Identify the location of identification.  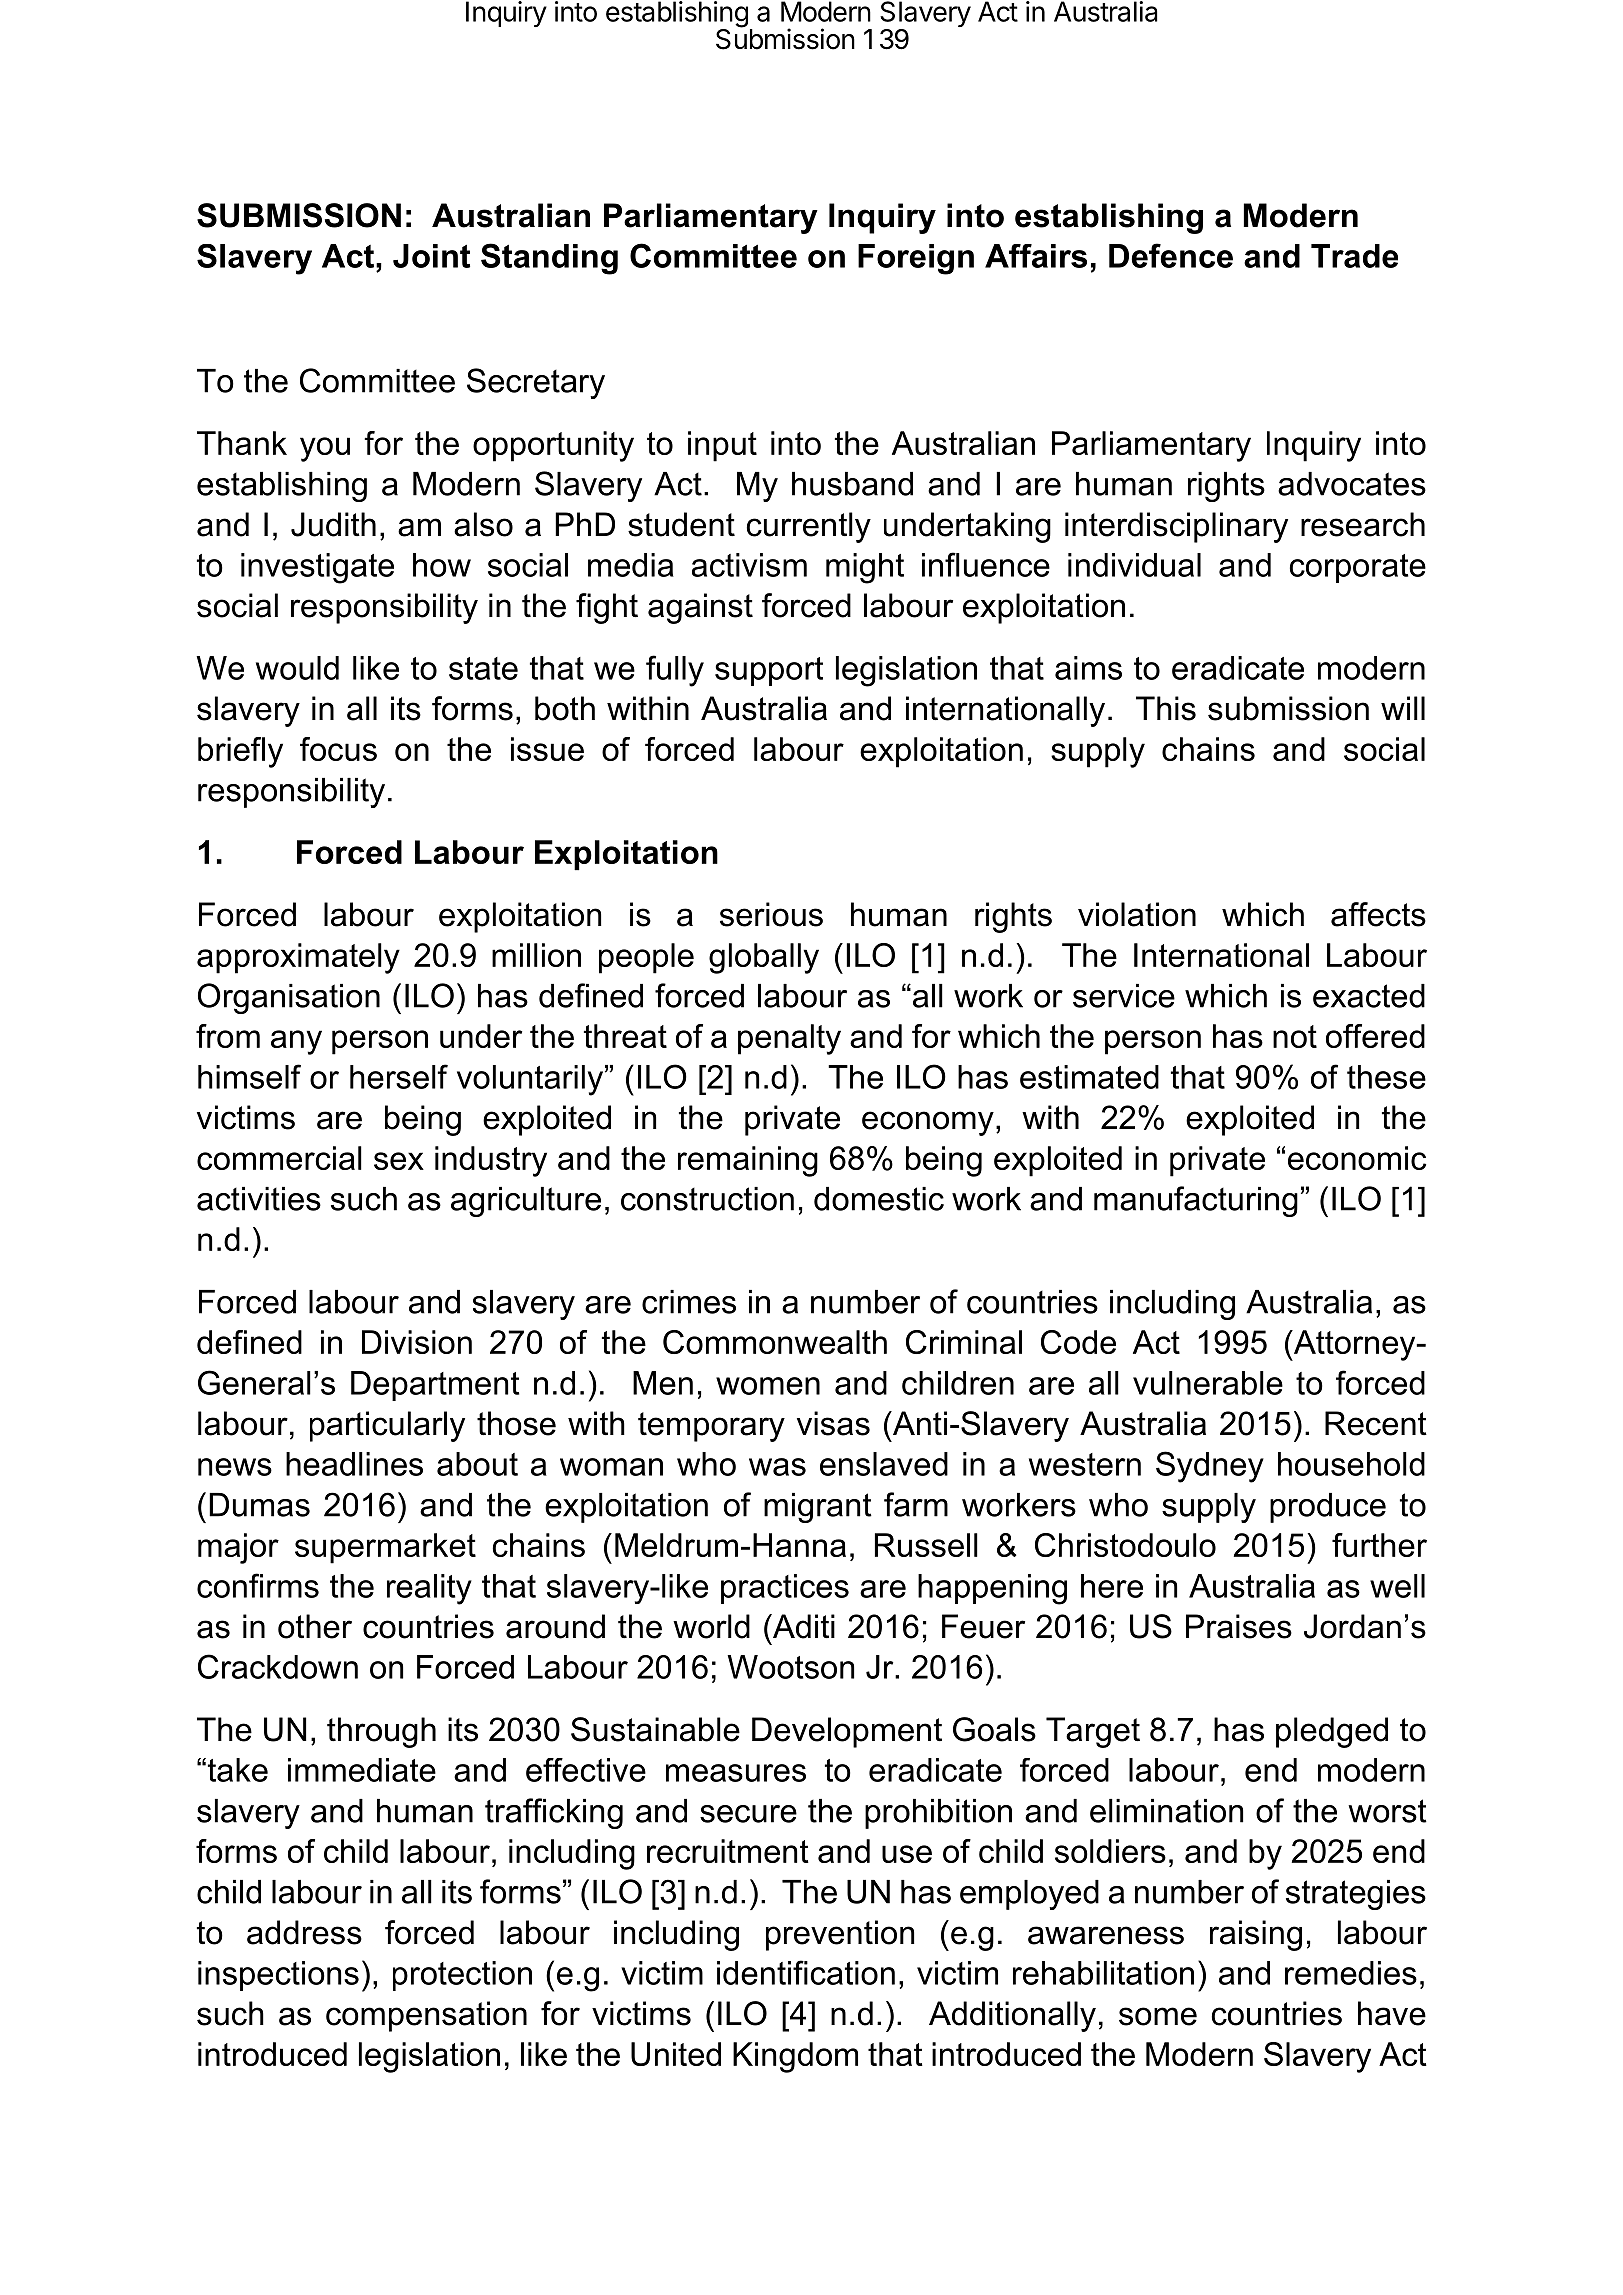
(806, 1972).
